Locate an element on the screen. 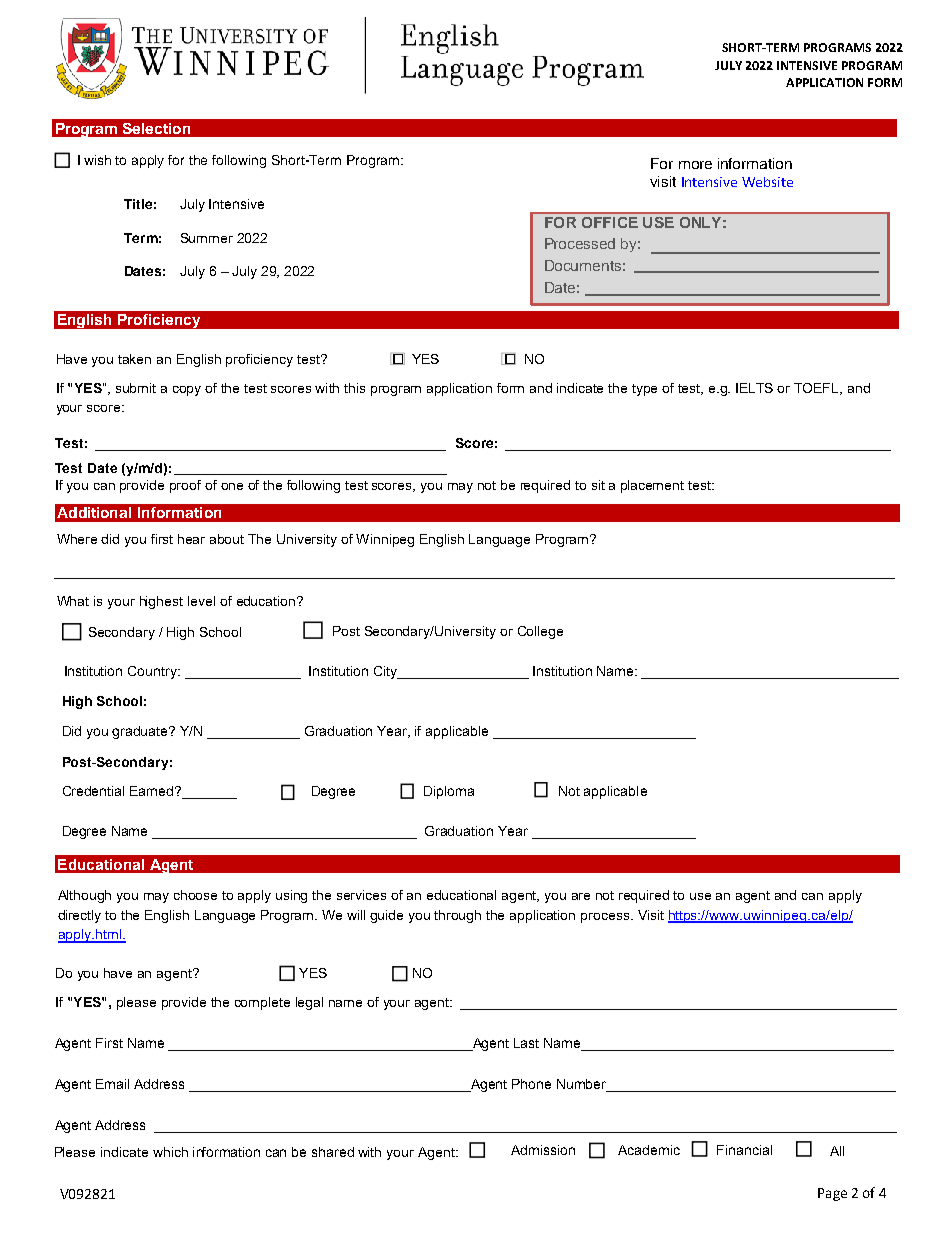 This screenshot has height=1233, width=952. through is located at coordinates (457, 916).
